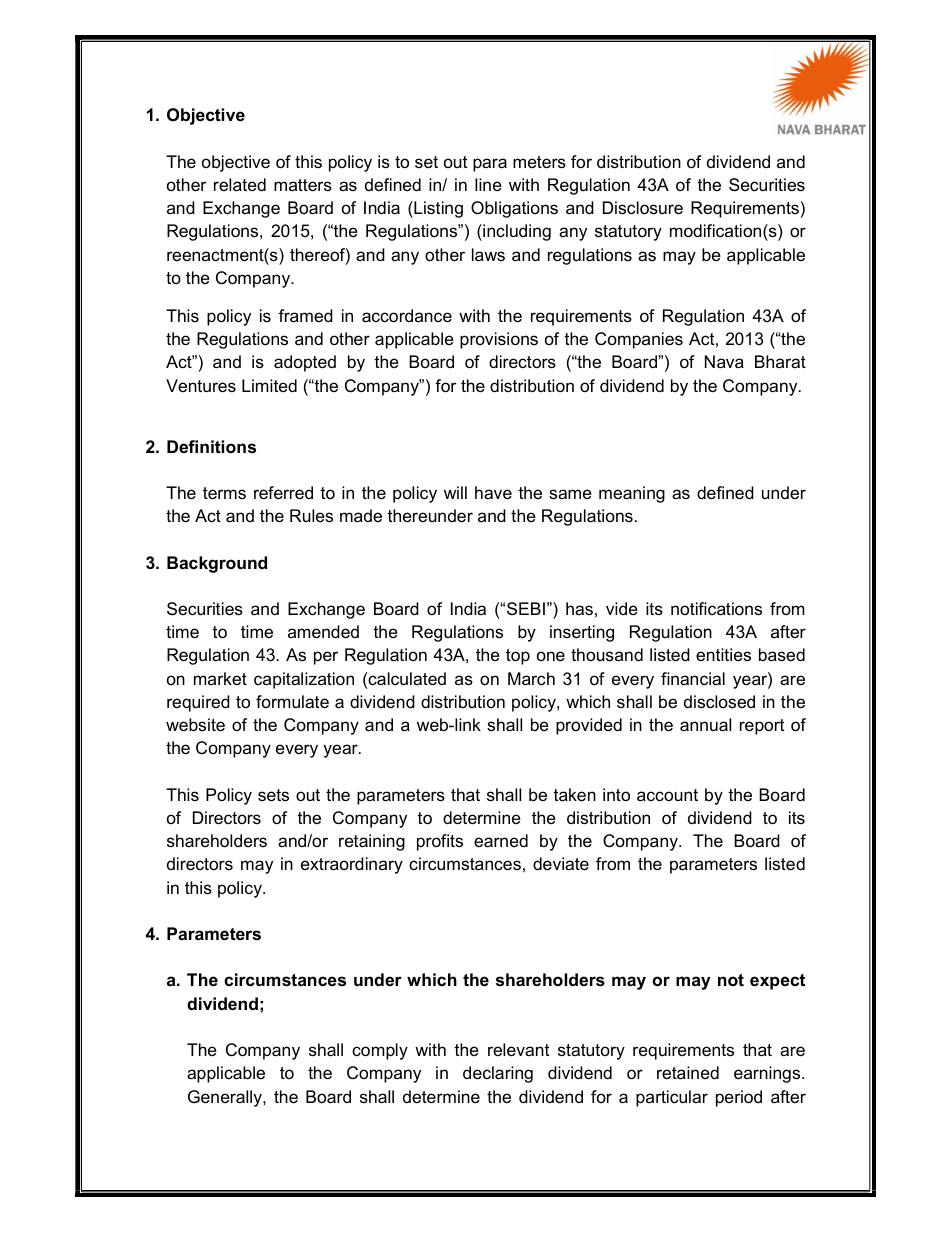 This screenshot has height=1233, width=952. I want to click on entities, so click(723, 655).
